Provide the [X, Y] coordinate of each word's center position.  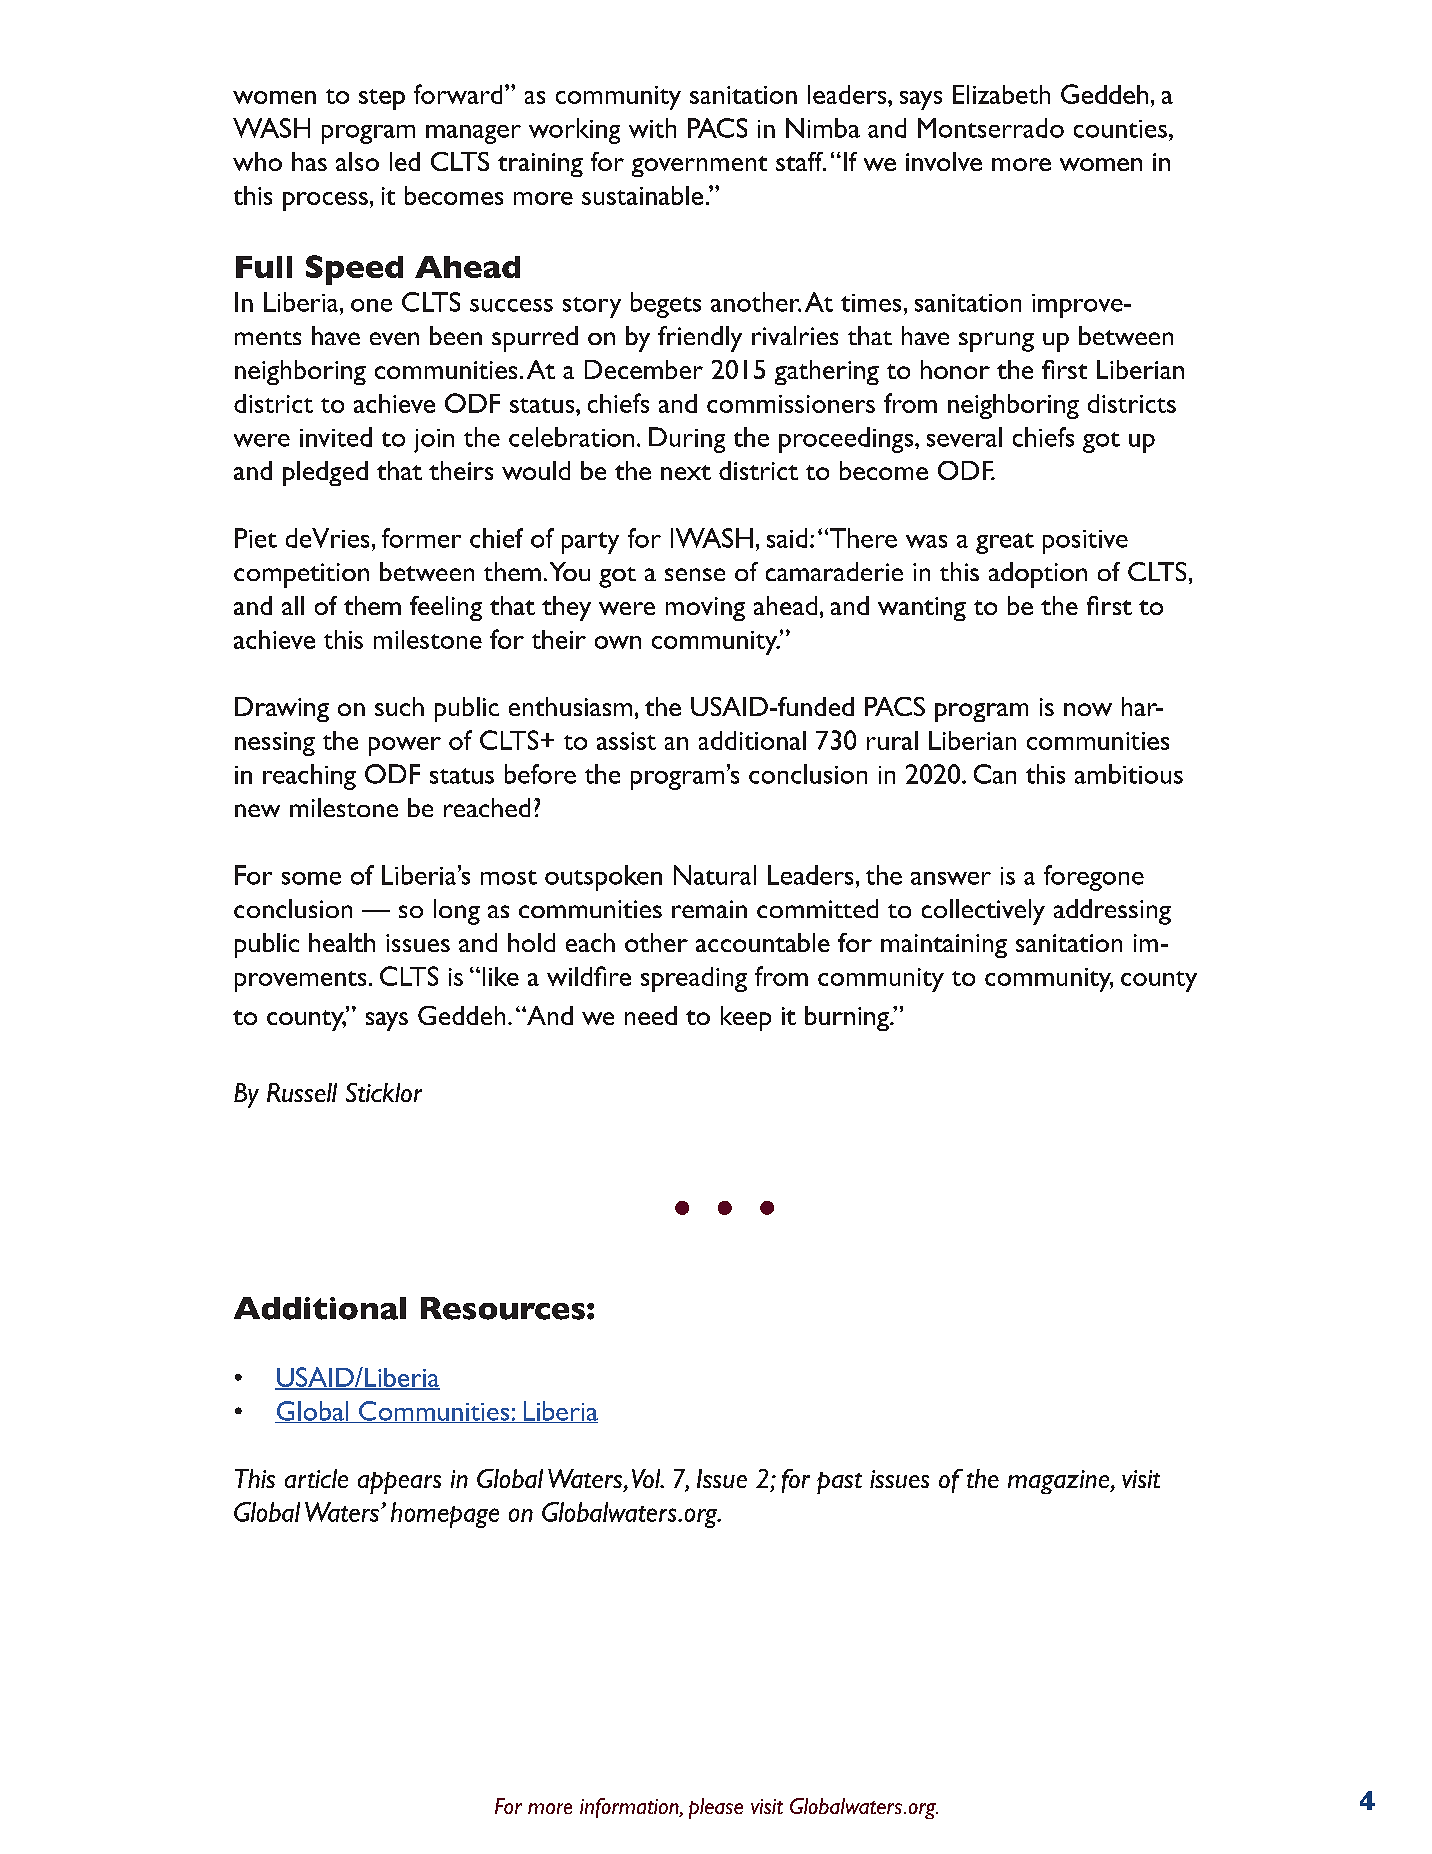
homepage [445, 1515]
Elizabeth [1001, 94]
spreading [694, 979]
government [699, 166]
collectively [983, 912]
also [357, 161]
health [342, 942]
